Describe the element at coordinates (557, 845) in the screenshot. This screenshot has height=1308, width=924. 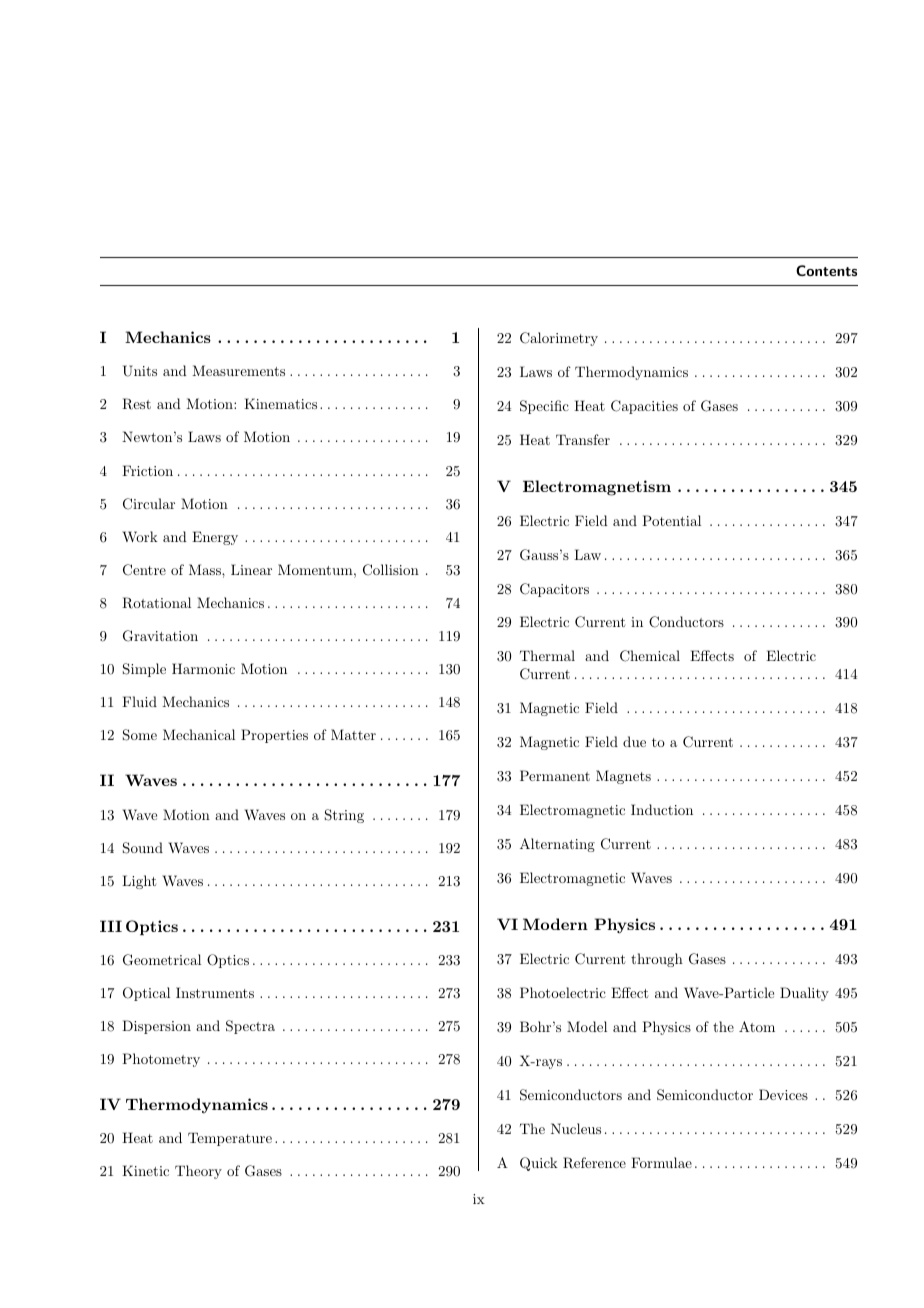
I see `Alternating` at that location.
